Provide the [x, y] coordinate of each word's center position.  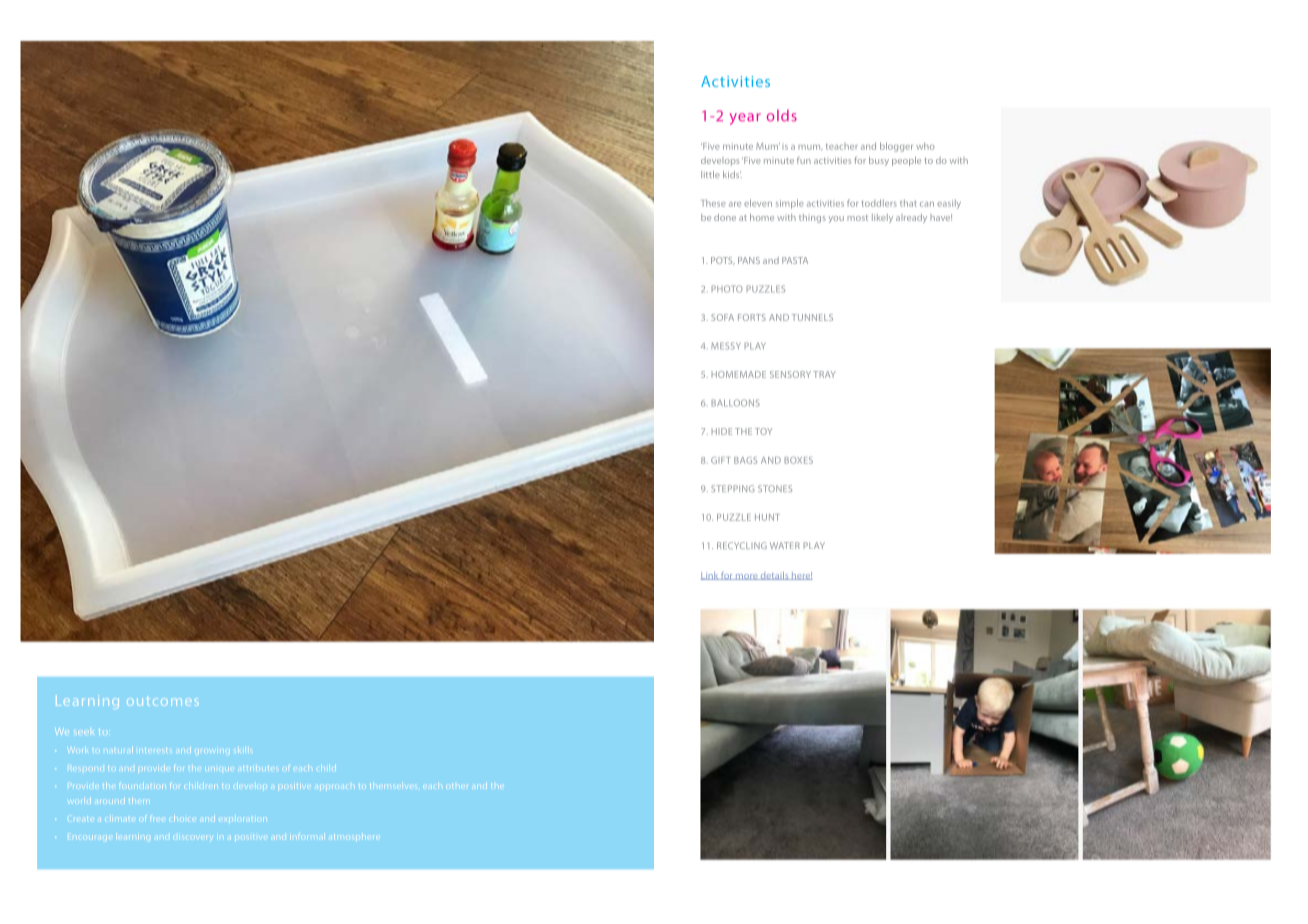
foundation [142, 786]
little [710, 174]
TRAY [824, 374]
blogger [896, 147]
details [775, 576]
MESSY [726, 346]
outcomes [163, 701]
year [745, 119]
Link [710, 576]
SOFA [722, 317]
